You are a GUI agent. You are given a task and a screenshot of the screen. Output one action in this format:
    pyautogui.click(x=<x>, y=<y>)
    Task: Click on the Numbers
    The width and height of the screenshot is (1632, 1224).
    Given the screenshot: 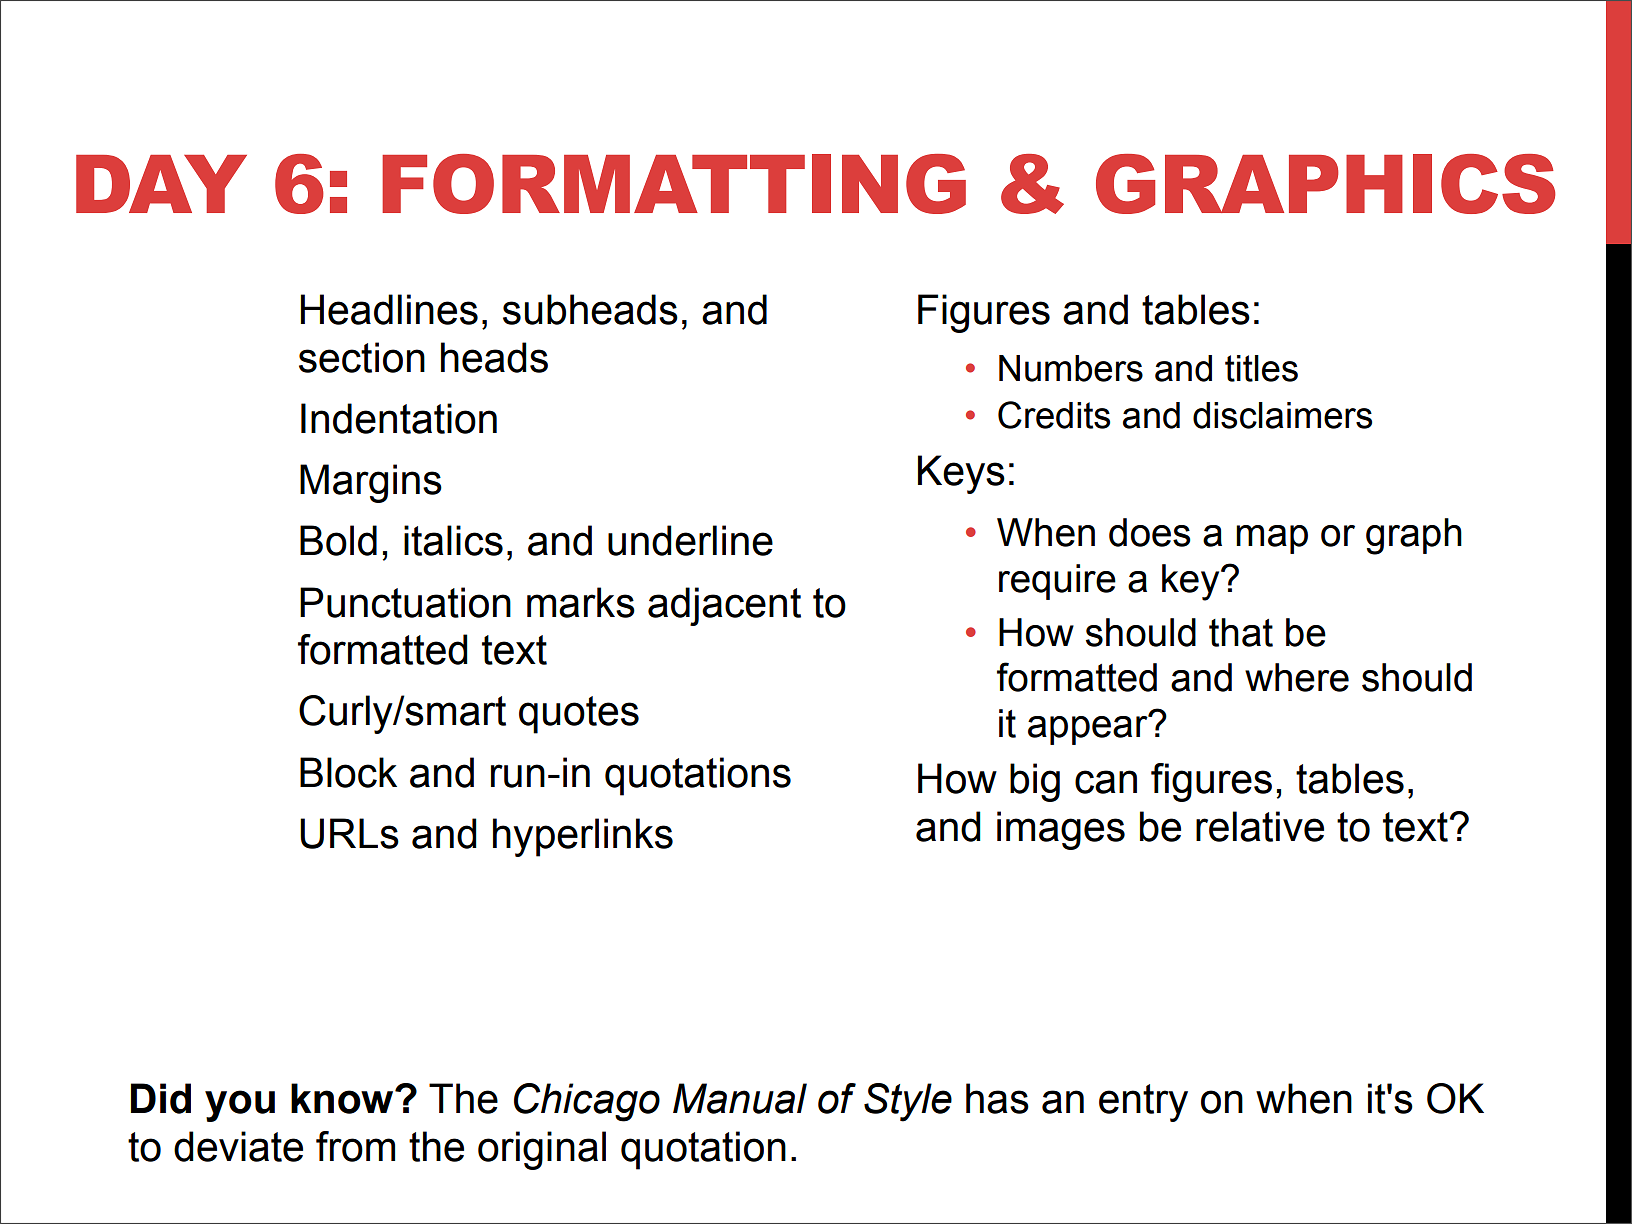 What is the action you would take?
    pyautogui.click(x=1071, y=368)
